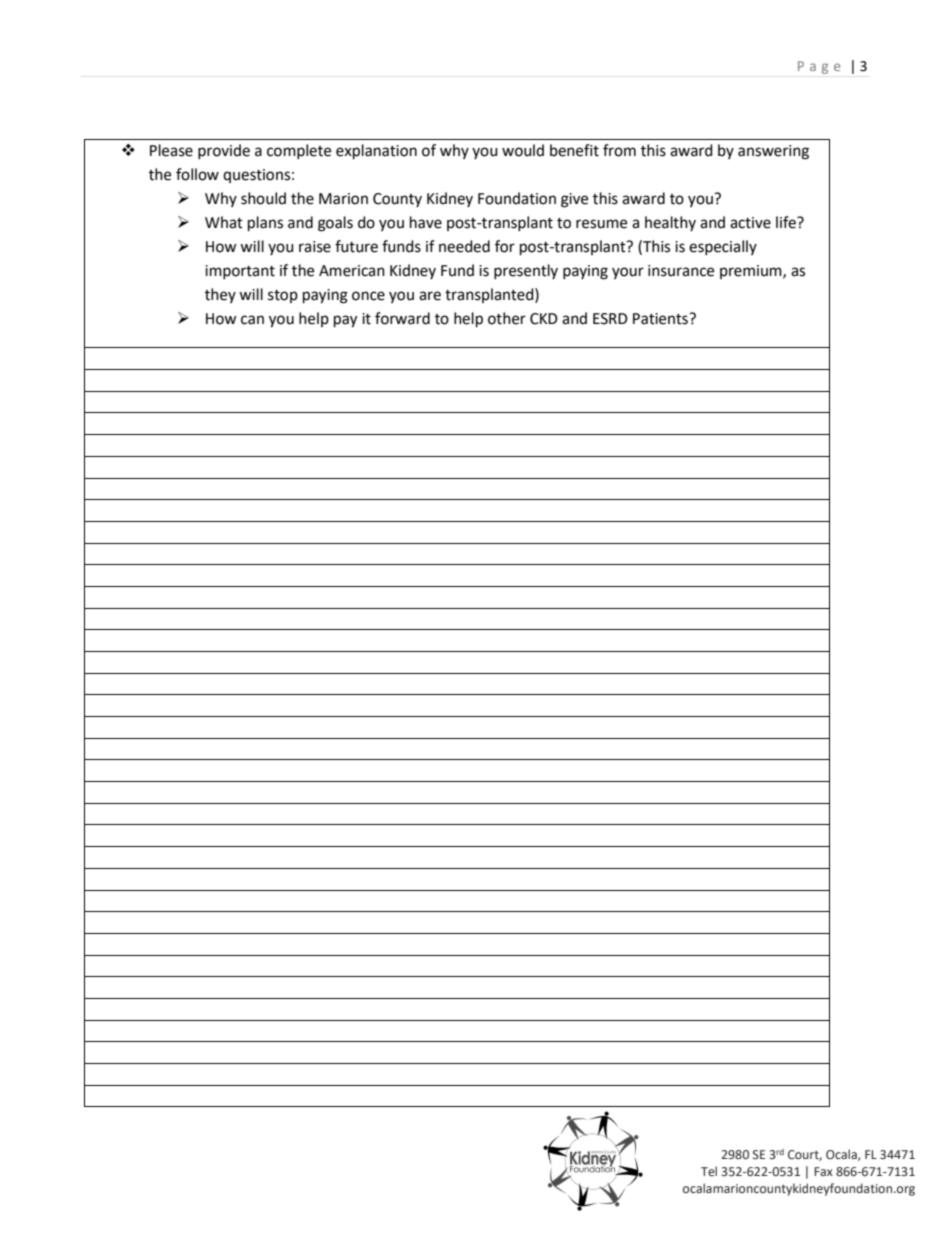 Image resolution: width=952 pixels, height=1233 pixels. Describe the element at coordinates (283, 296) in the screenshot. I see `stop` at that location.
